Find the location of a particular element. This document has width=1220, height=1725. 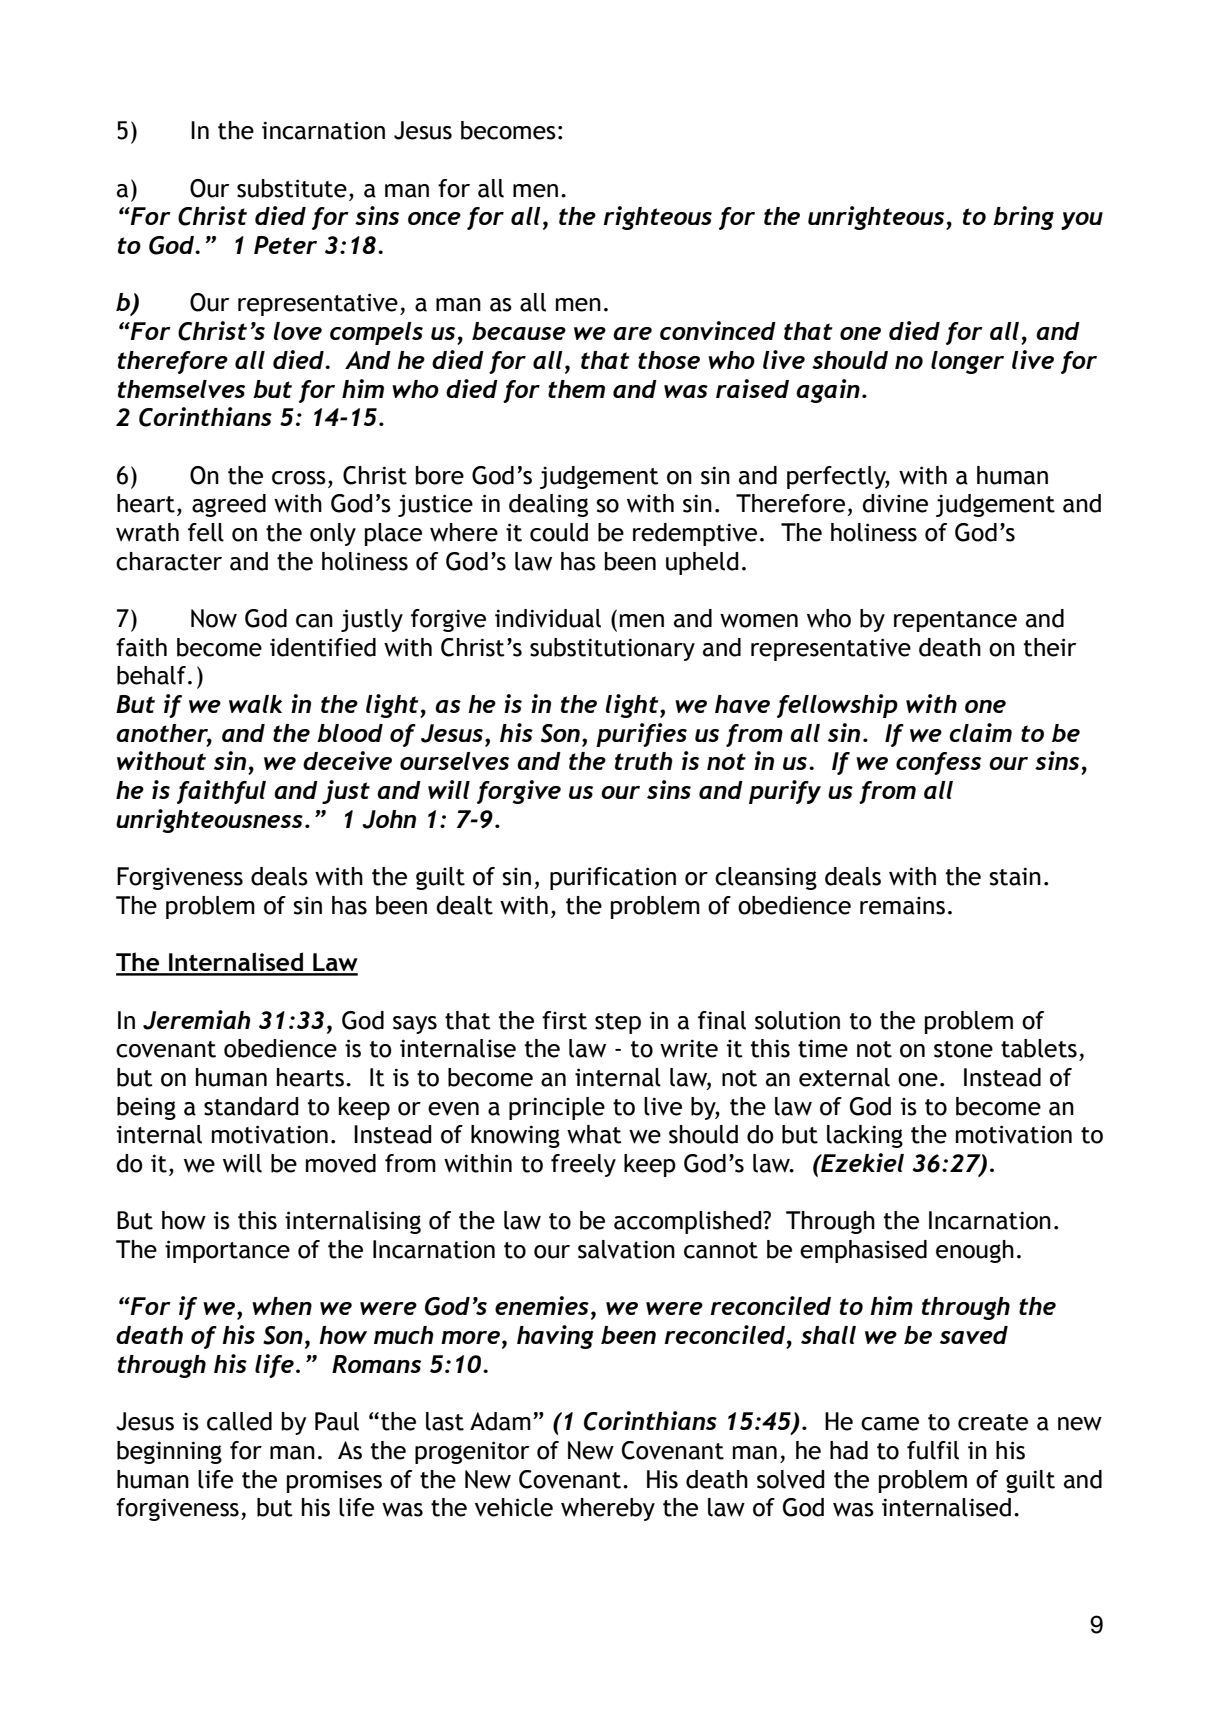

individual is located at coordinates (548, 618).
